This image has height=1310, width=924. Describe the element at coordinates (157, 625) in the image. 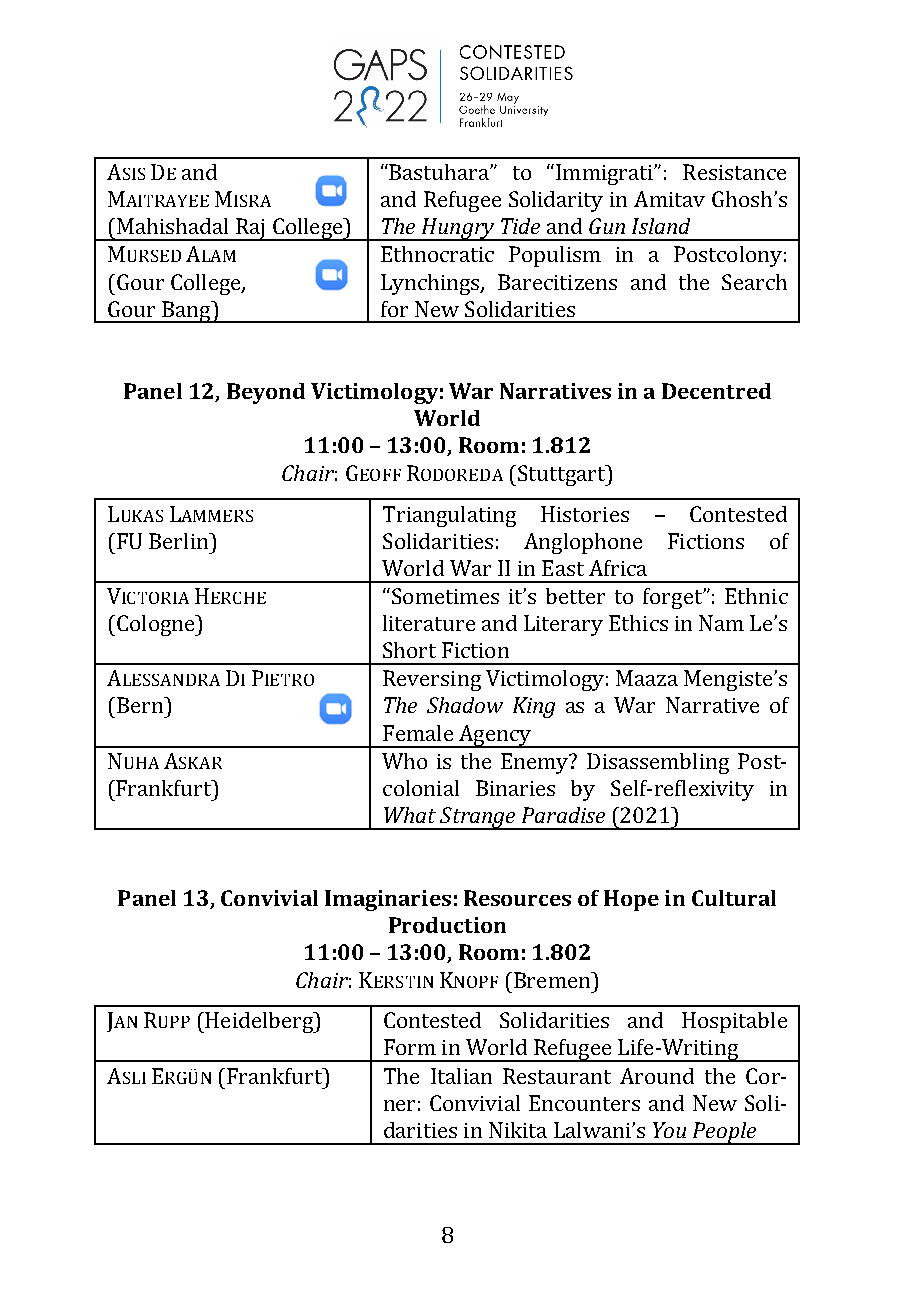

I see `Cologne` at that location.
